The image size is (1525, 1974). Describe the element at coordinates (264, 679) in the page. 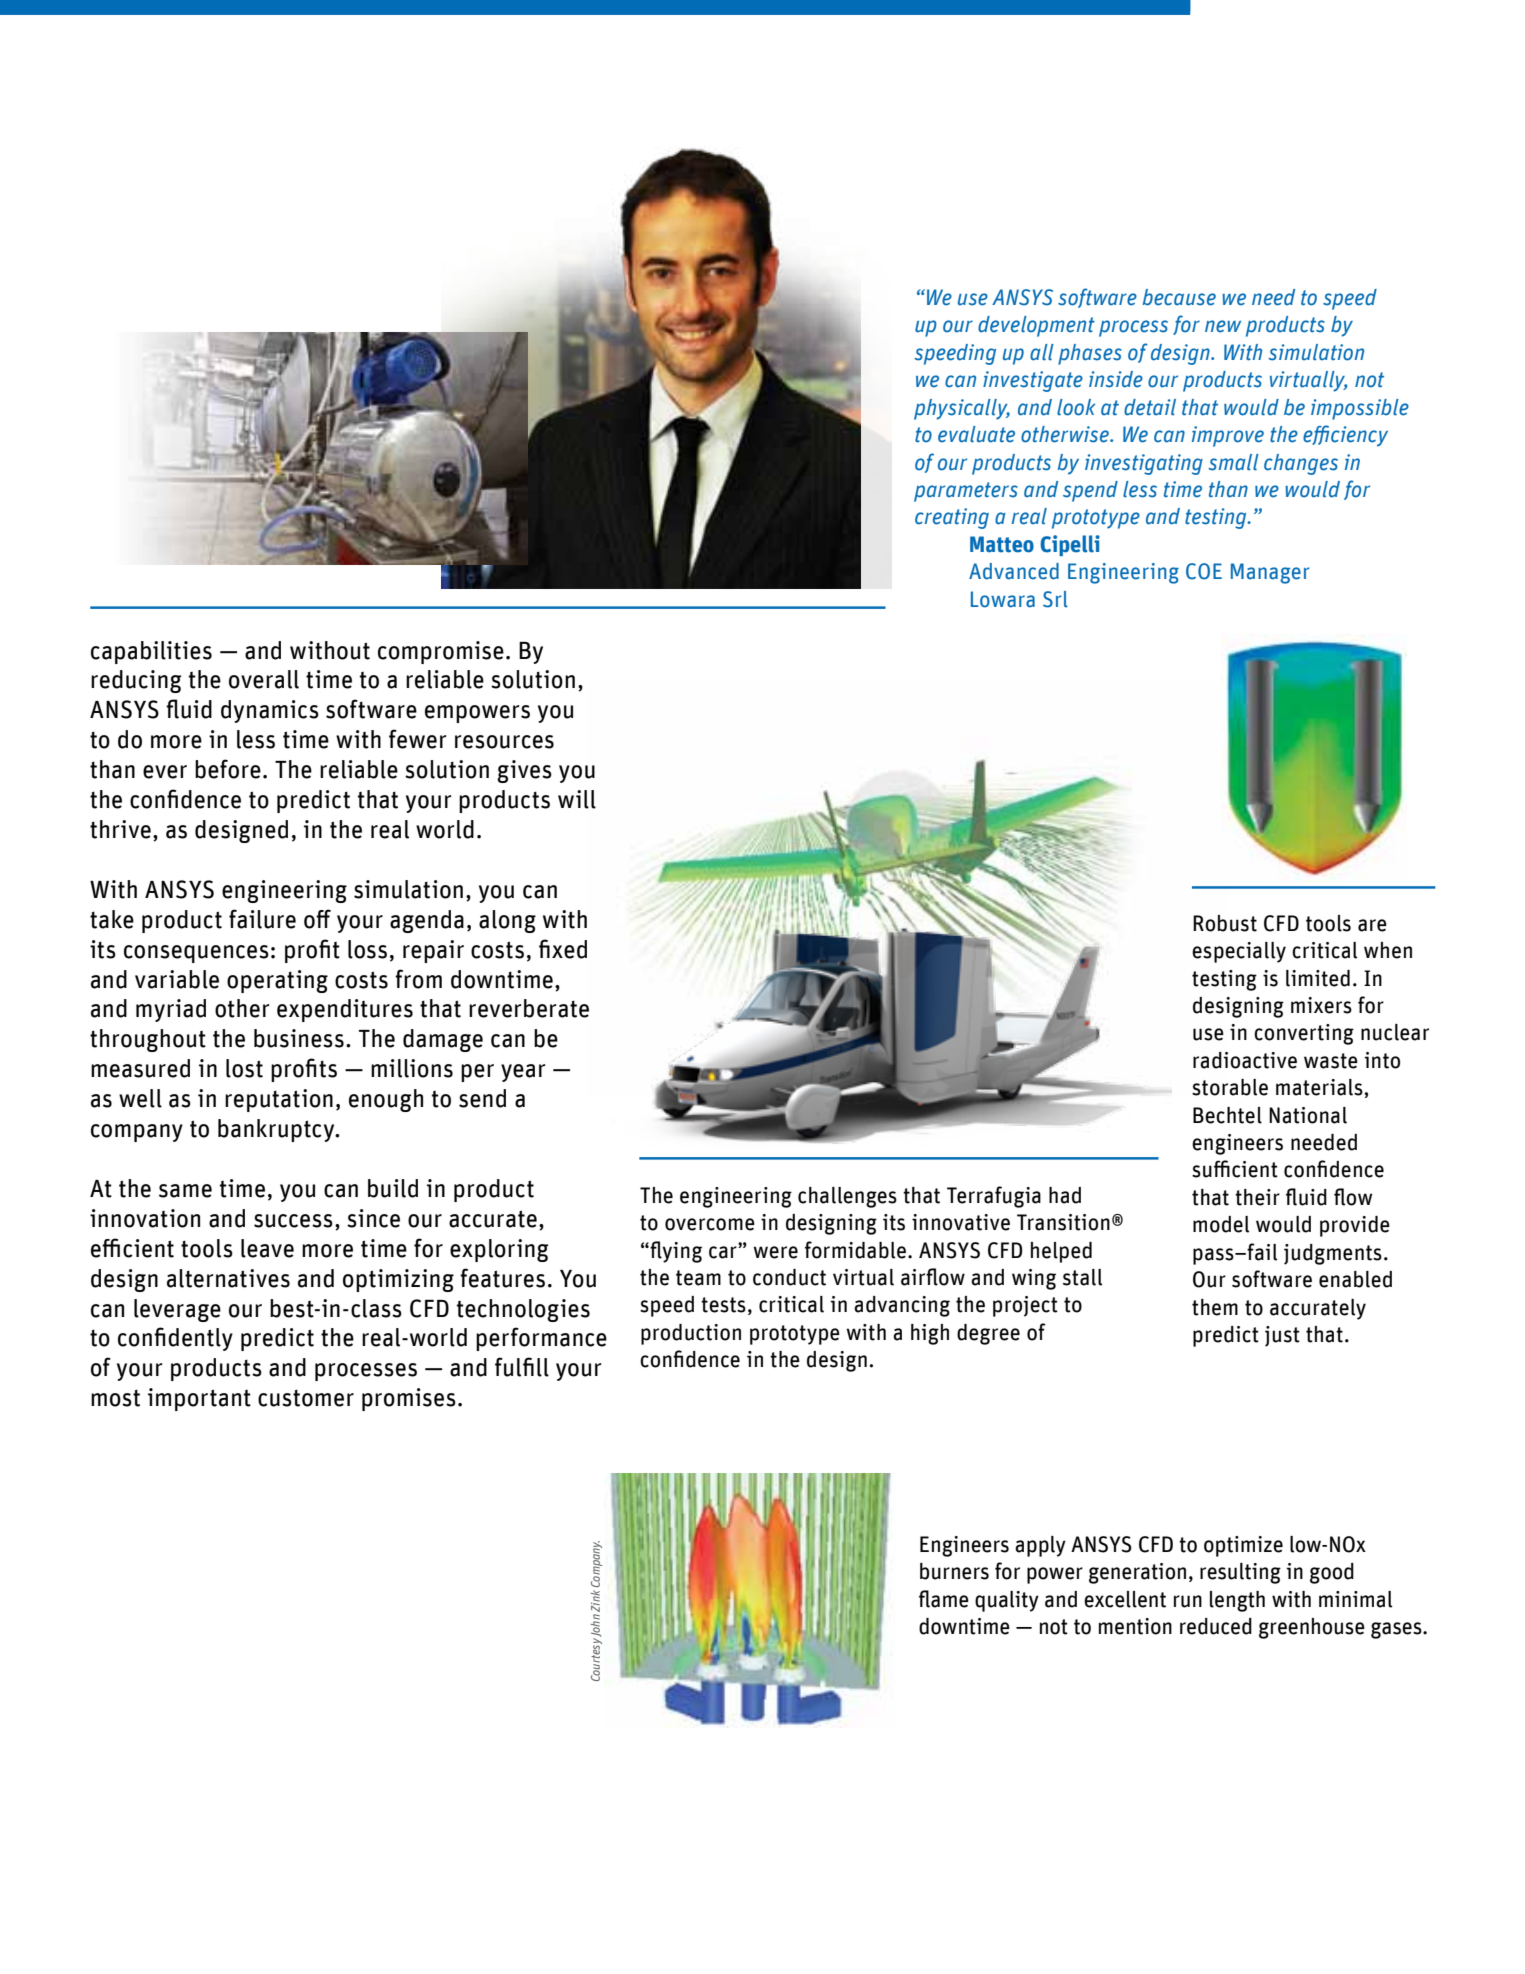

I see `overall` at that location.
